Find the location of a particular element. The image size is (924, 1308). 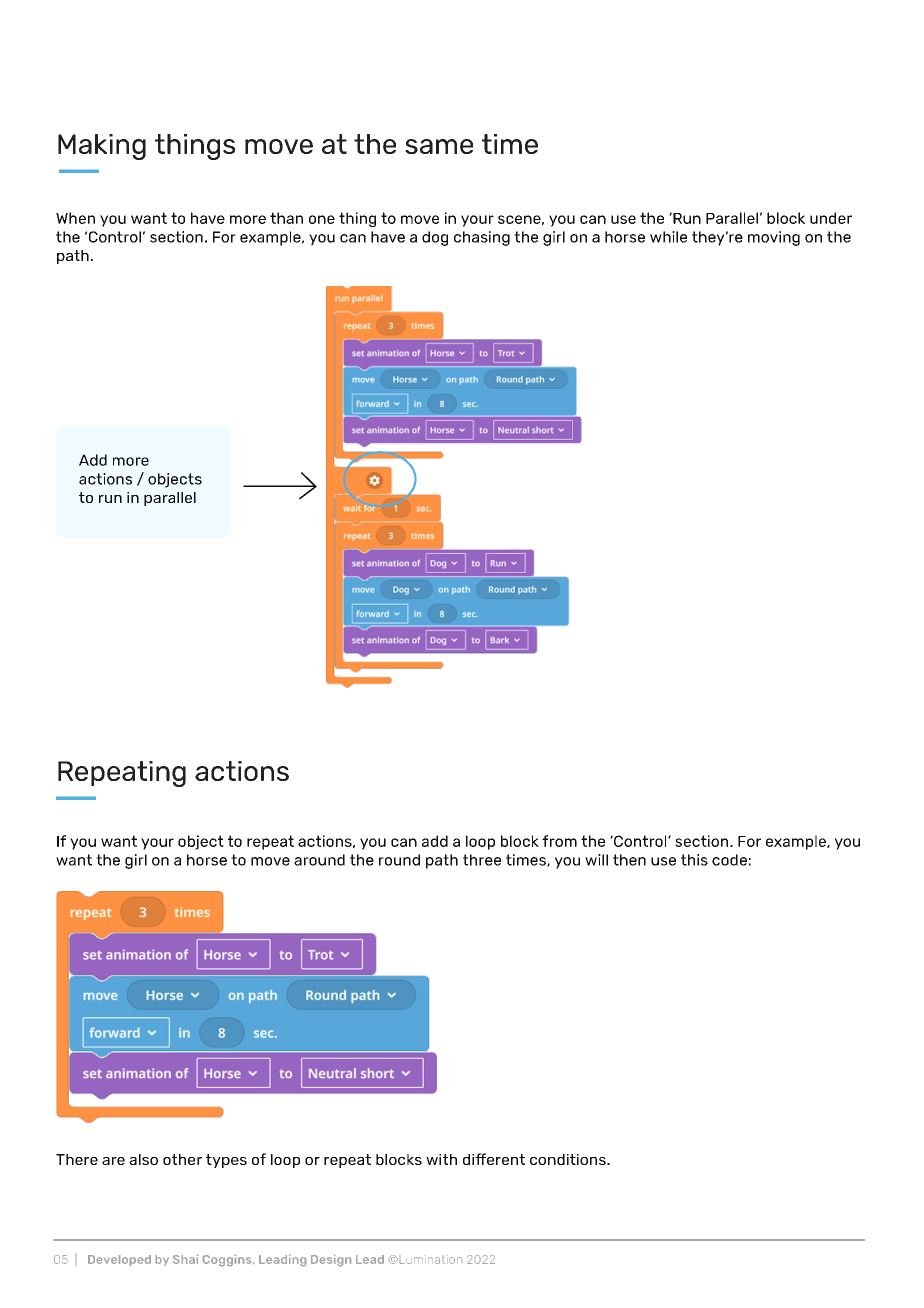

code is located at coordinates (729, 860).
